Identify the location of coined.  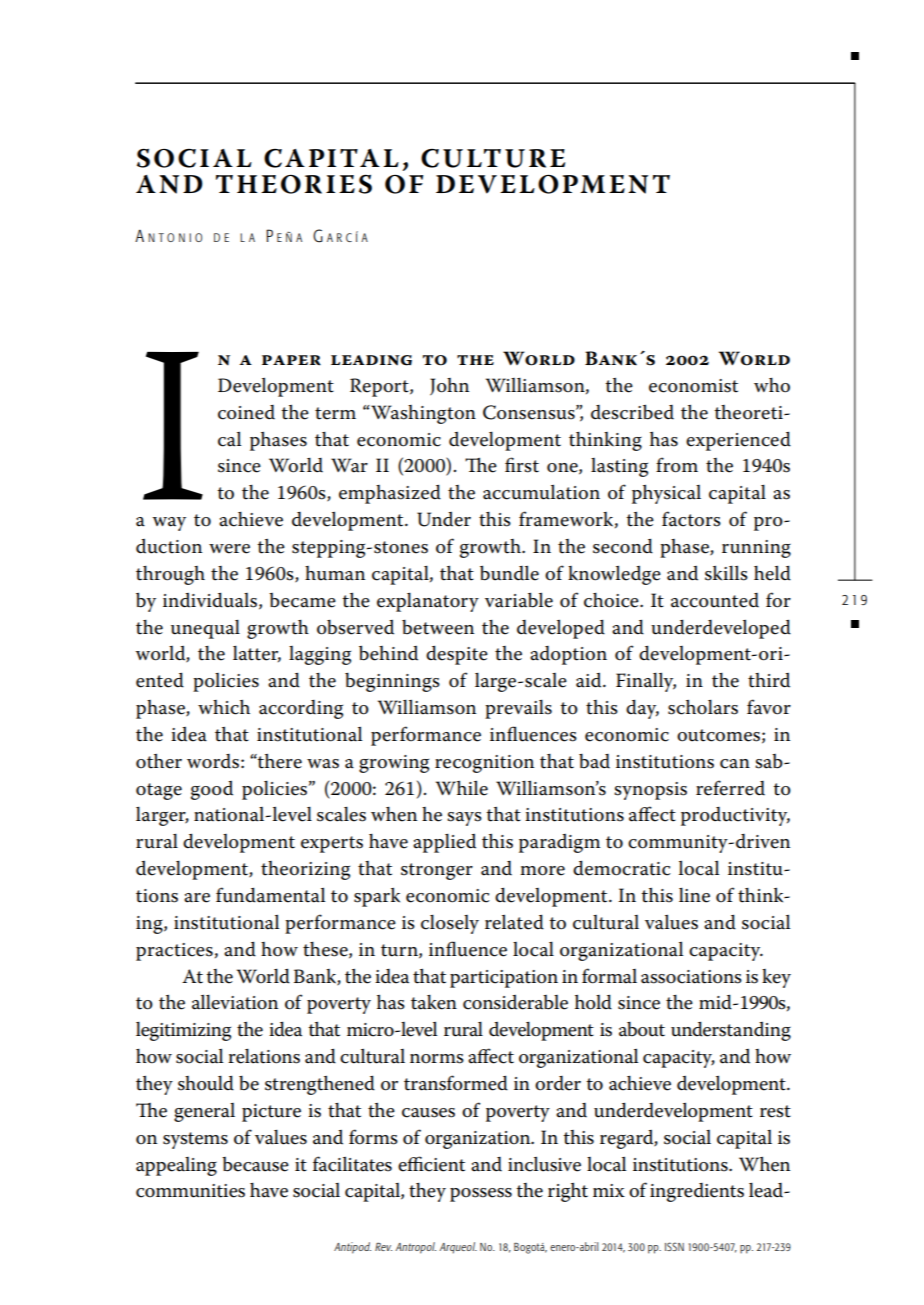
(246, 412).
